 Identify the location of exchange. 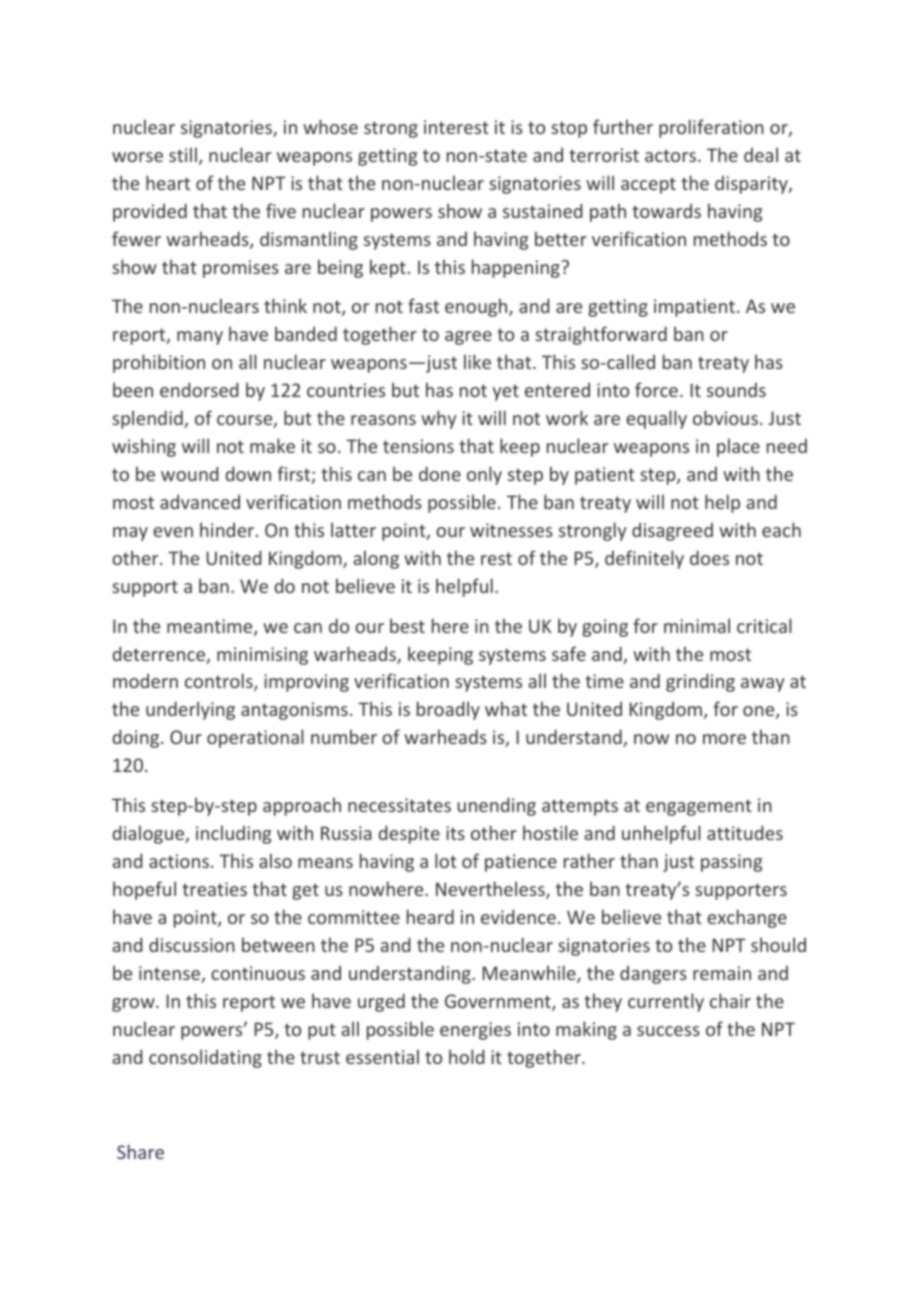
(747, 918).
